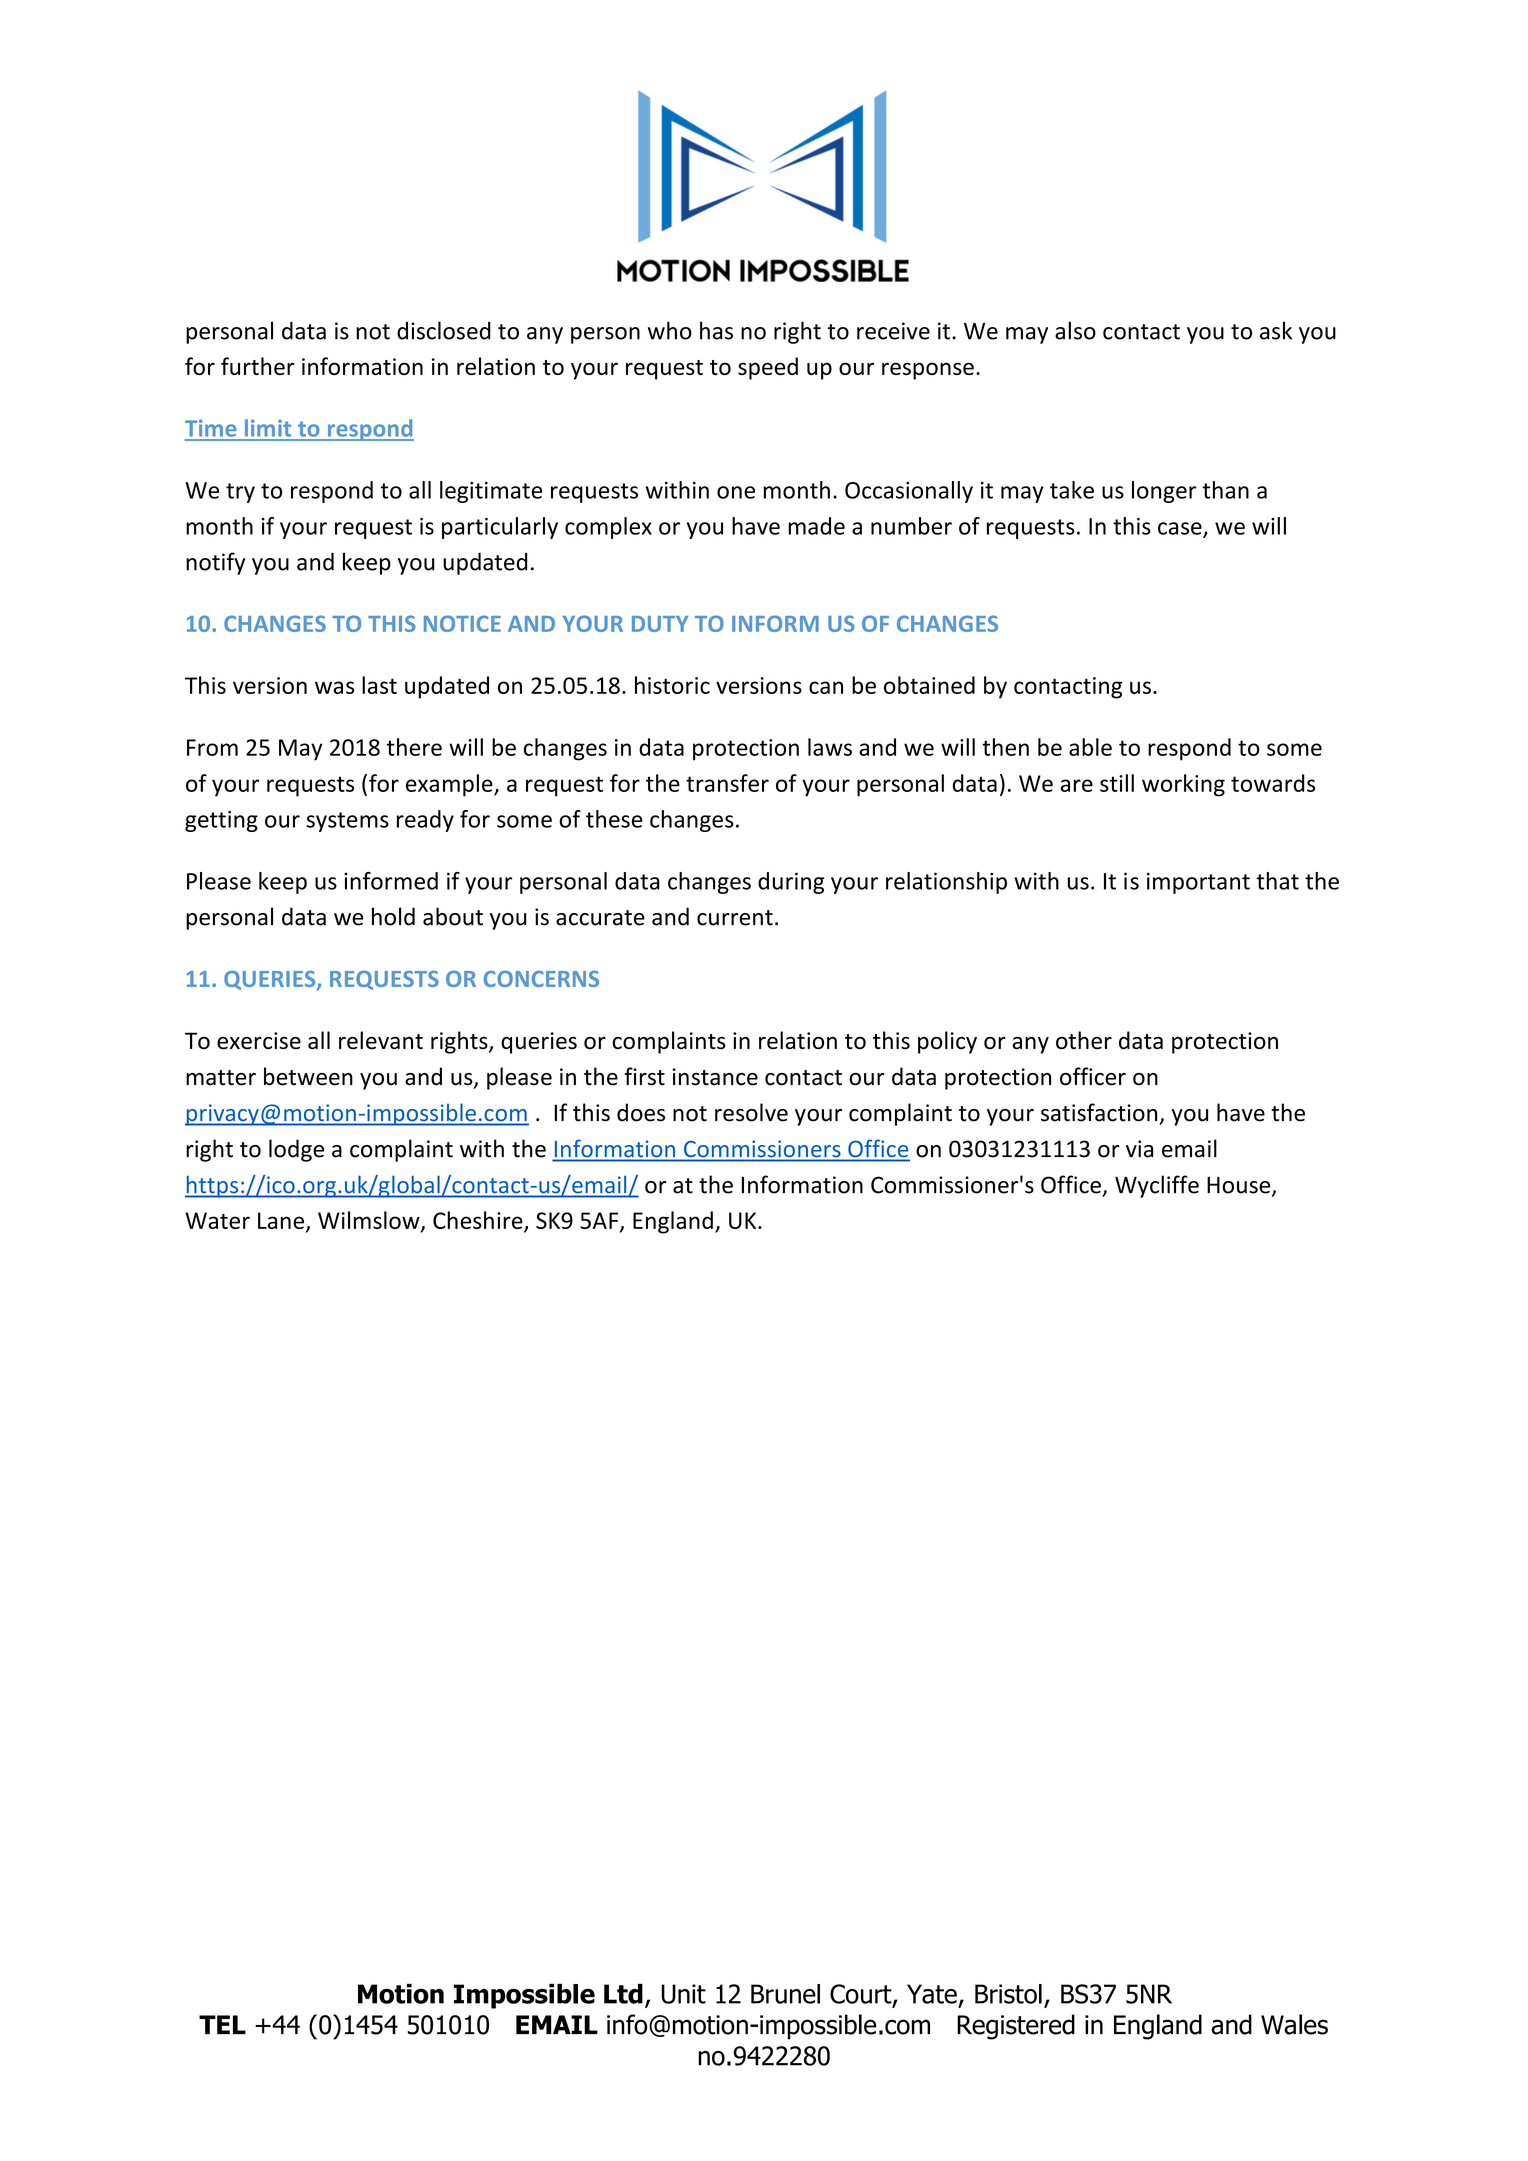 The width and height of the screenshot is (1528, 2161). I want to click on also, so click(1075, 330).
